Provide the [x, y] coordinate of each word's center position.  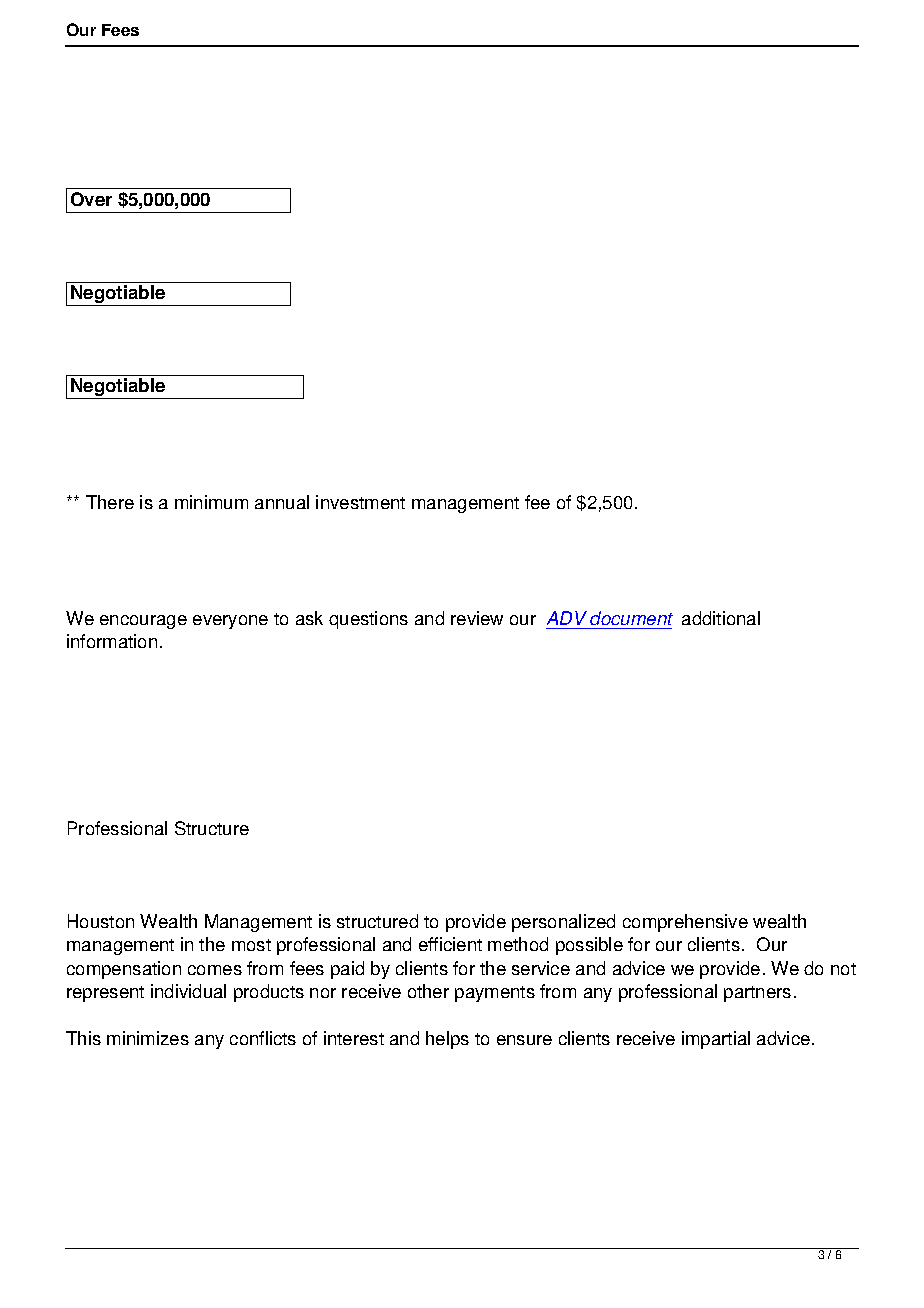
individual [188, 991]
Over [91, 199]
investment [360, 502]
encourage [143, 622]
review [477, 618]
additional [721, 618]
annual [282, 502]
